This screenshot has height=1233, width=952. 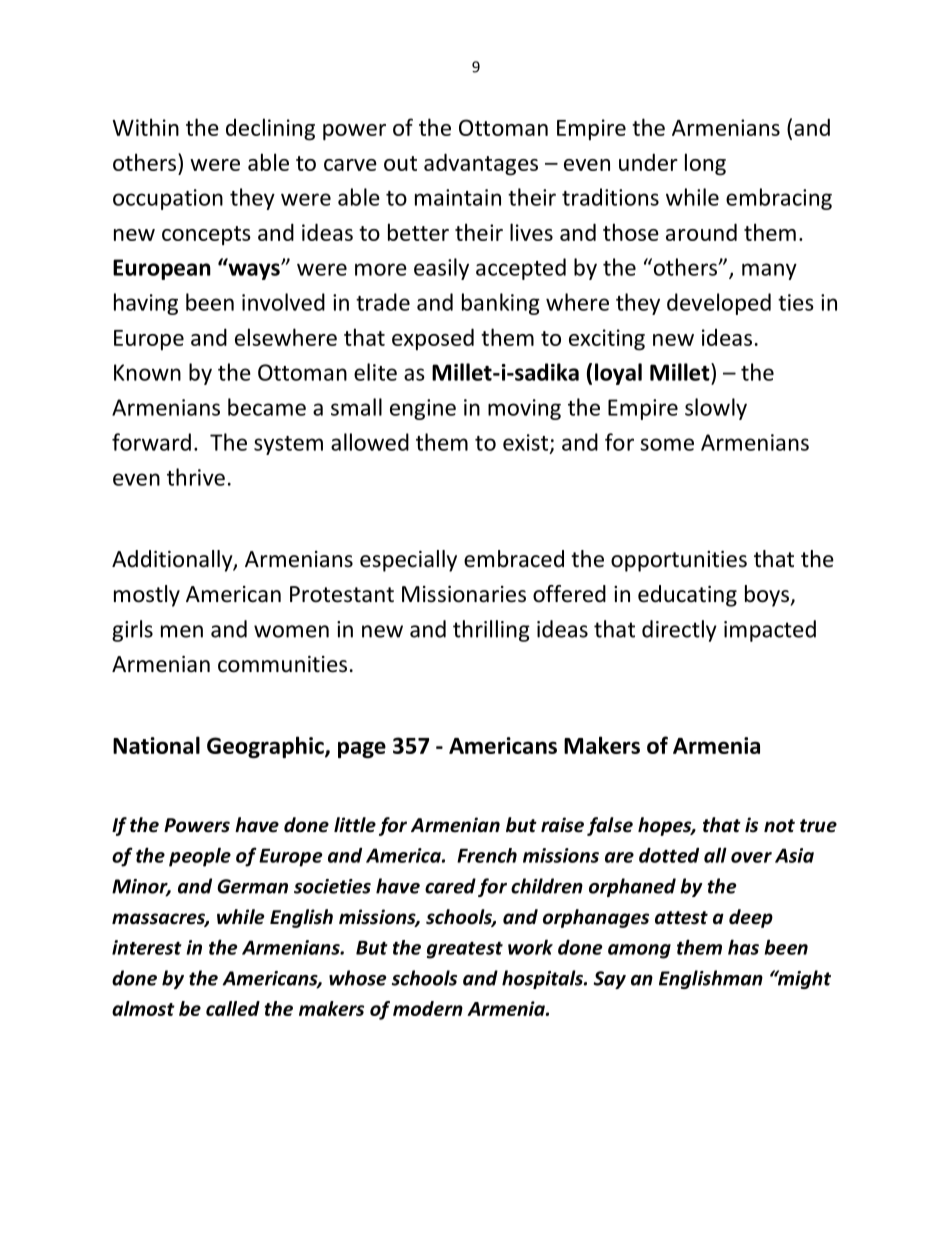 What do you see at coordinates (465, 950) in the screenshot?
I see `greatest` at bounding box center [465, 950].
